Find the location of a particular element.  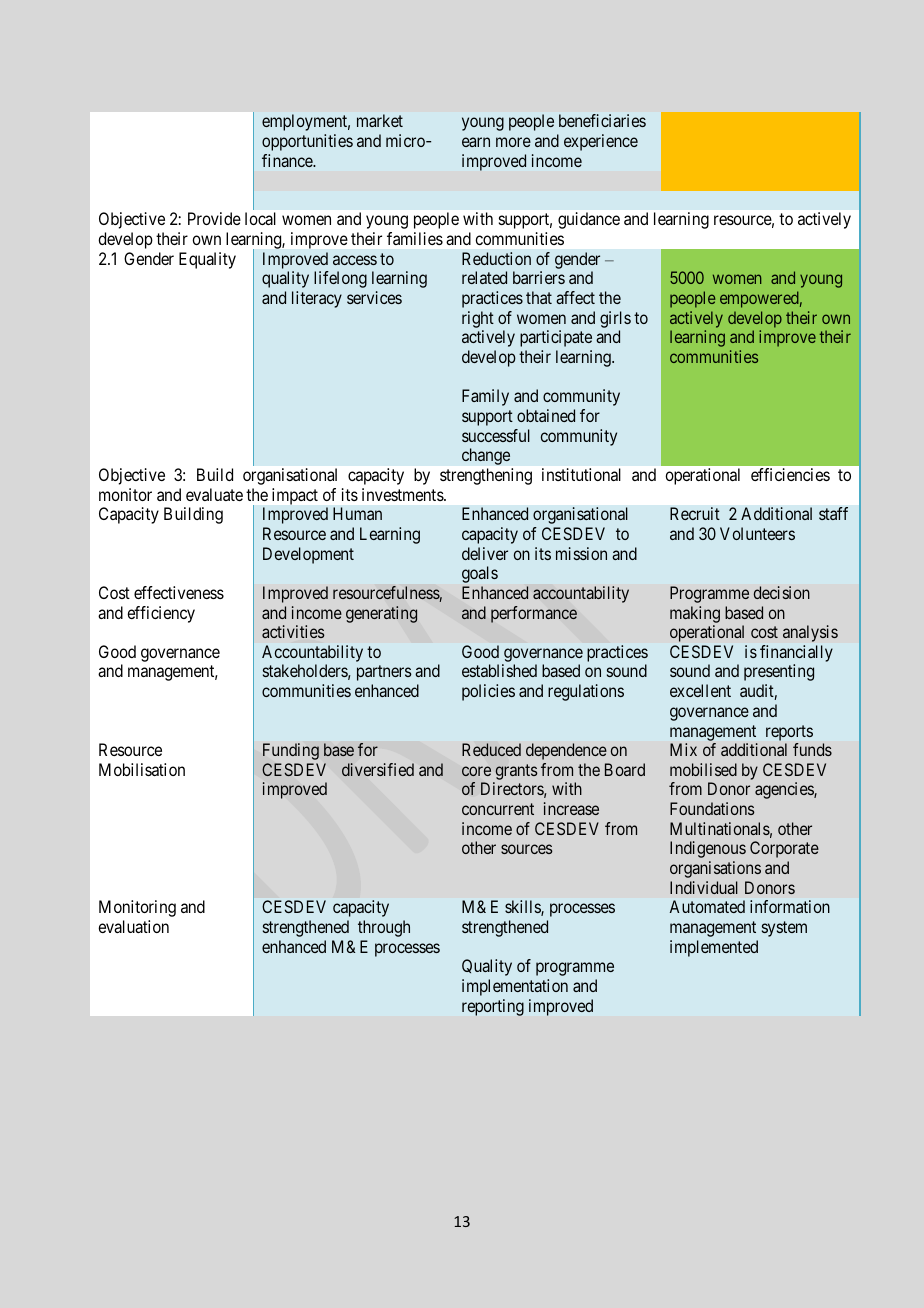

experience is located at coordinates (601, 142).
